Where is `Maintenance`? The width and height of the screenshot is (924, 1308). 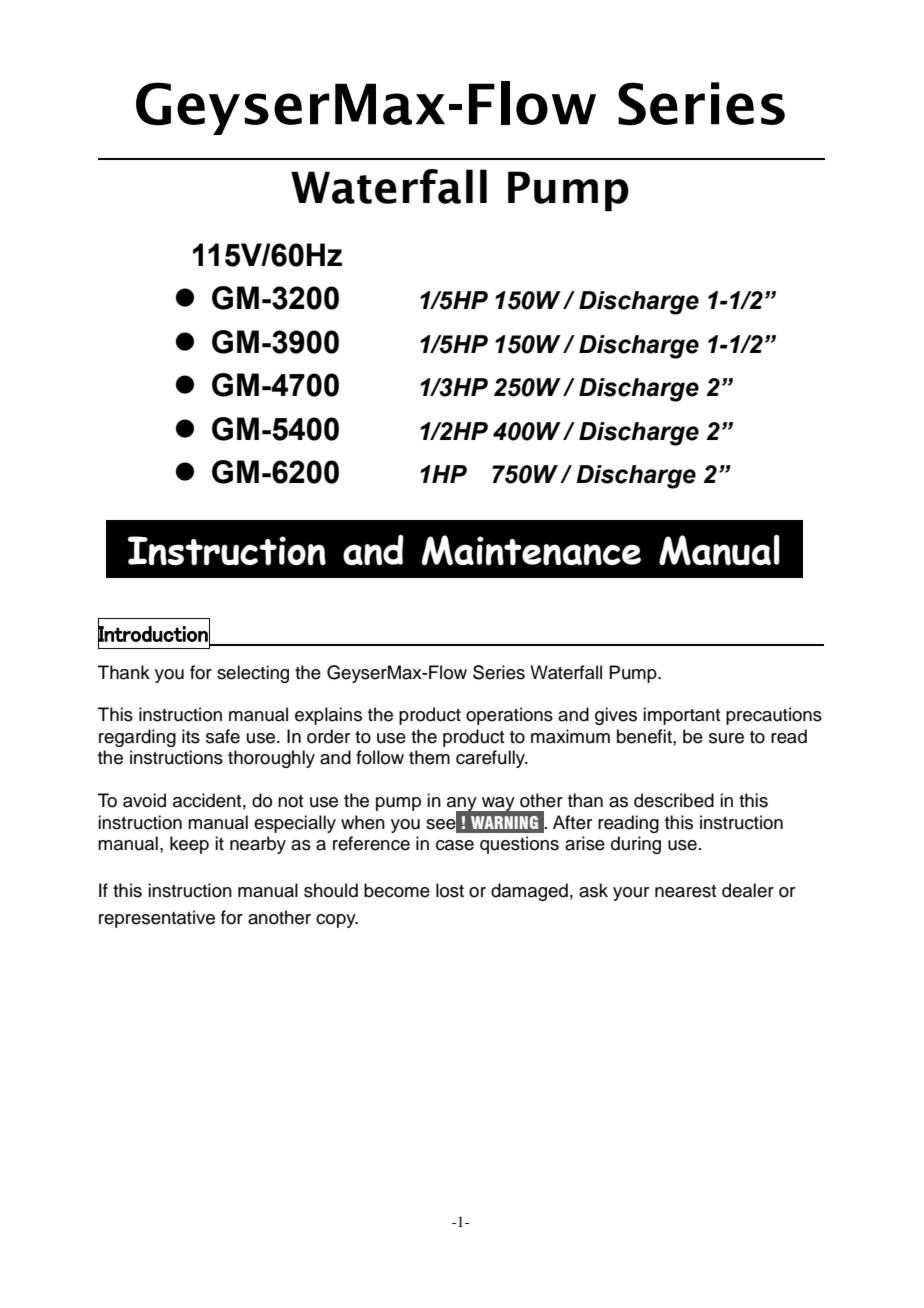
Maintenance is located at coordinates (531, 550).
